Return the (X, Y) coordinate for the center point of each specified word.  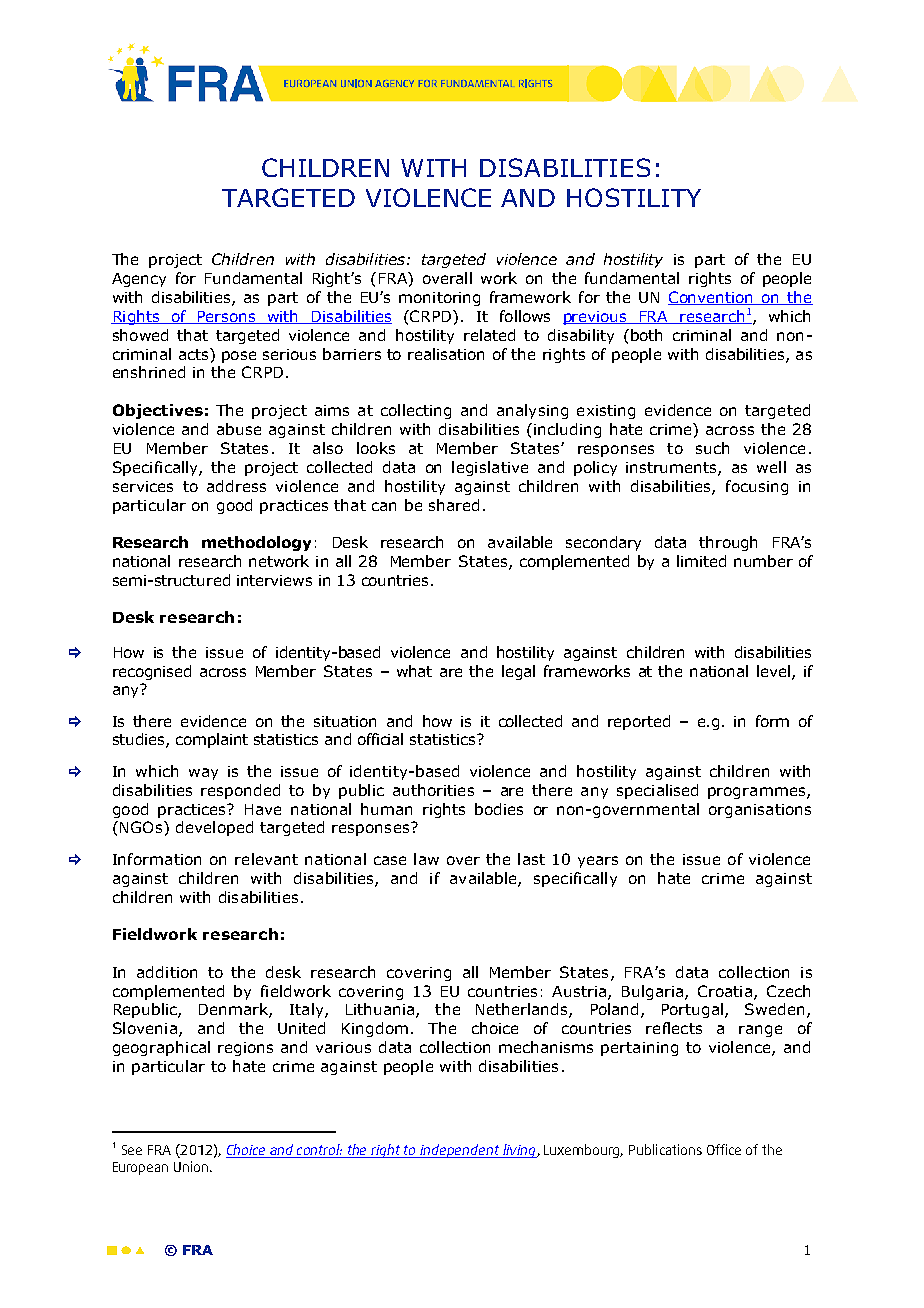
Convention (712, 298)
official (380, 739)
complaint (212, 740)
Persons (226, 317)
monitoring (439, 299)
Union (192, 1166)
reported (639, 722)
